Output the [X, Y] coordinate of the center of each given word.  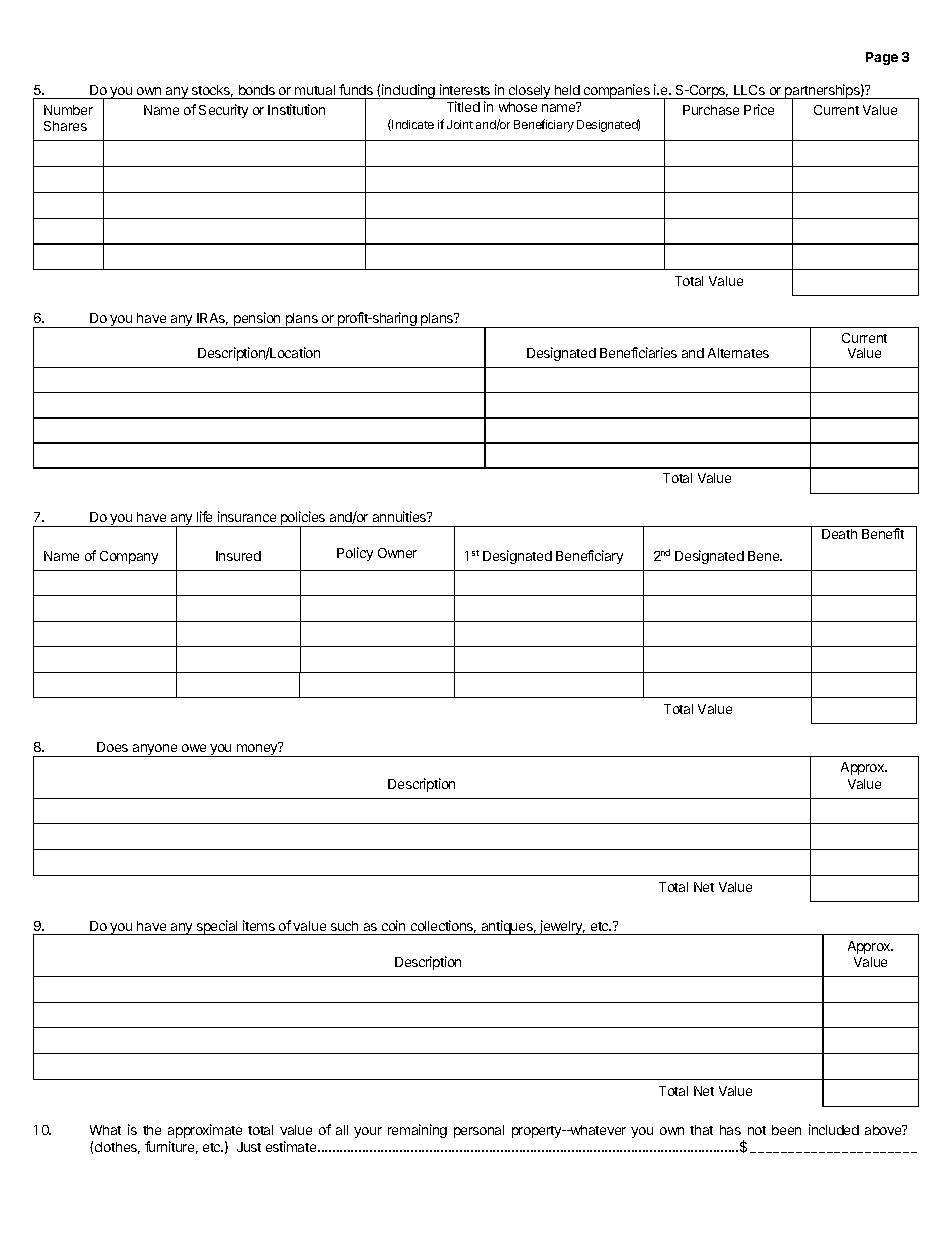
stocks [212, 91]
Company [129, 557]
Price [759, 109]
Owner [397, 553]
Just [249, 1147]
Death [839, 534]
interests [465, 89]
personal [479, 1131]
